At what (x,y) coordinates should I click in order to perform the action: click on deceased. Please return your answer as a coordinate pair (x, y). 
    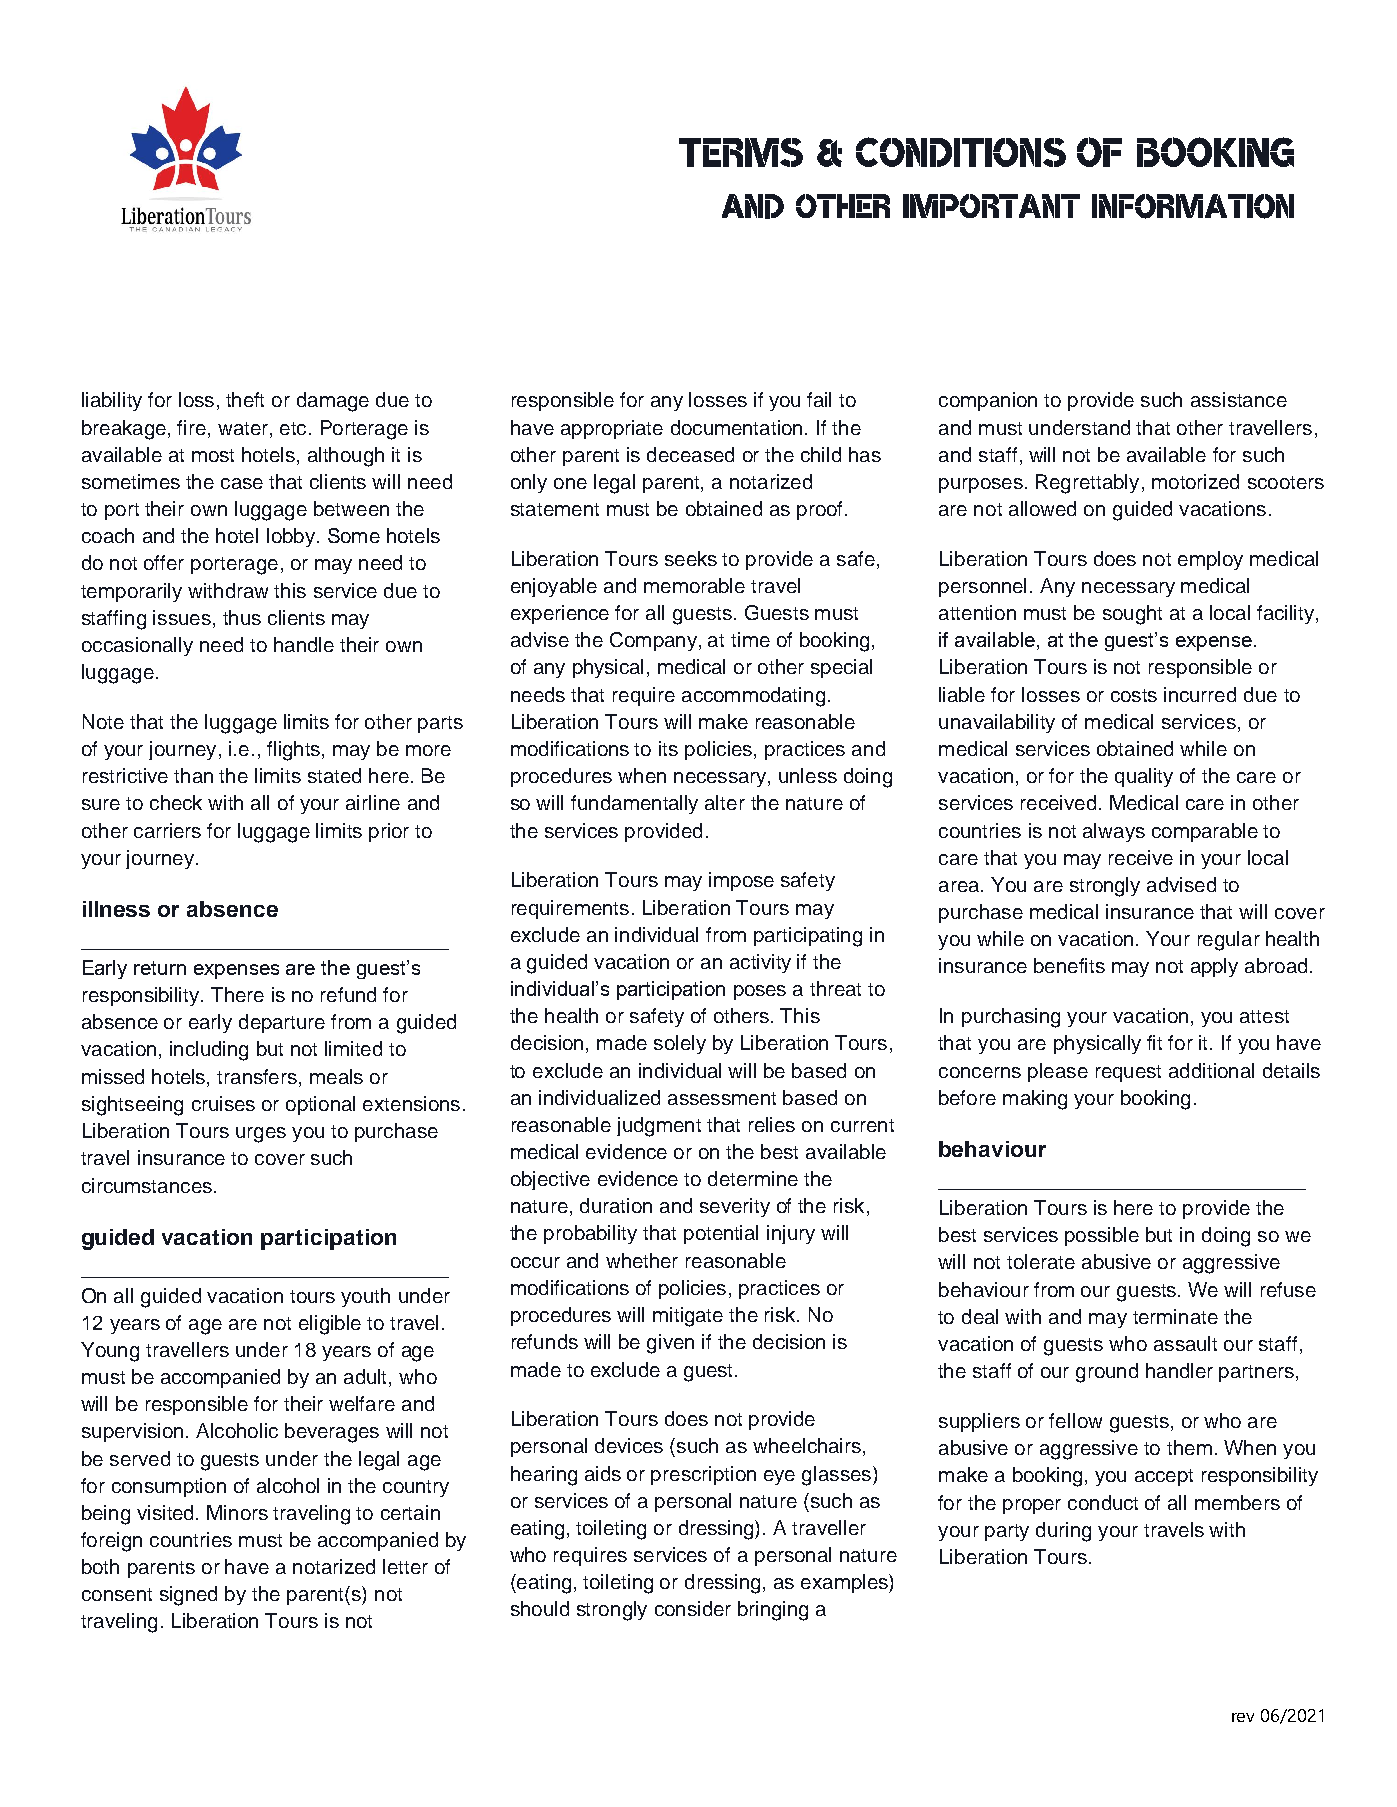
    Looking at the image, I should click on (690, 454).
